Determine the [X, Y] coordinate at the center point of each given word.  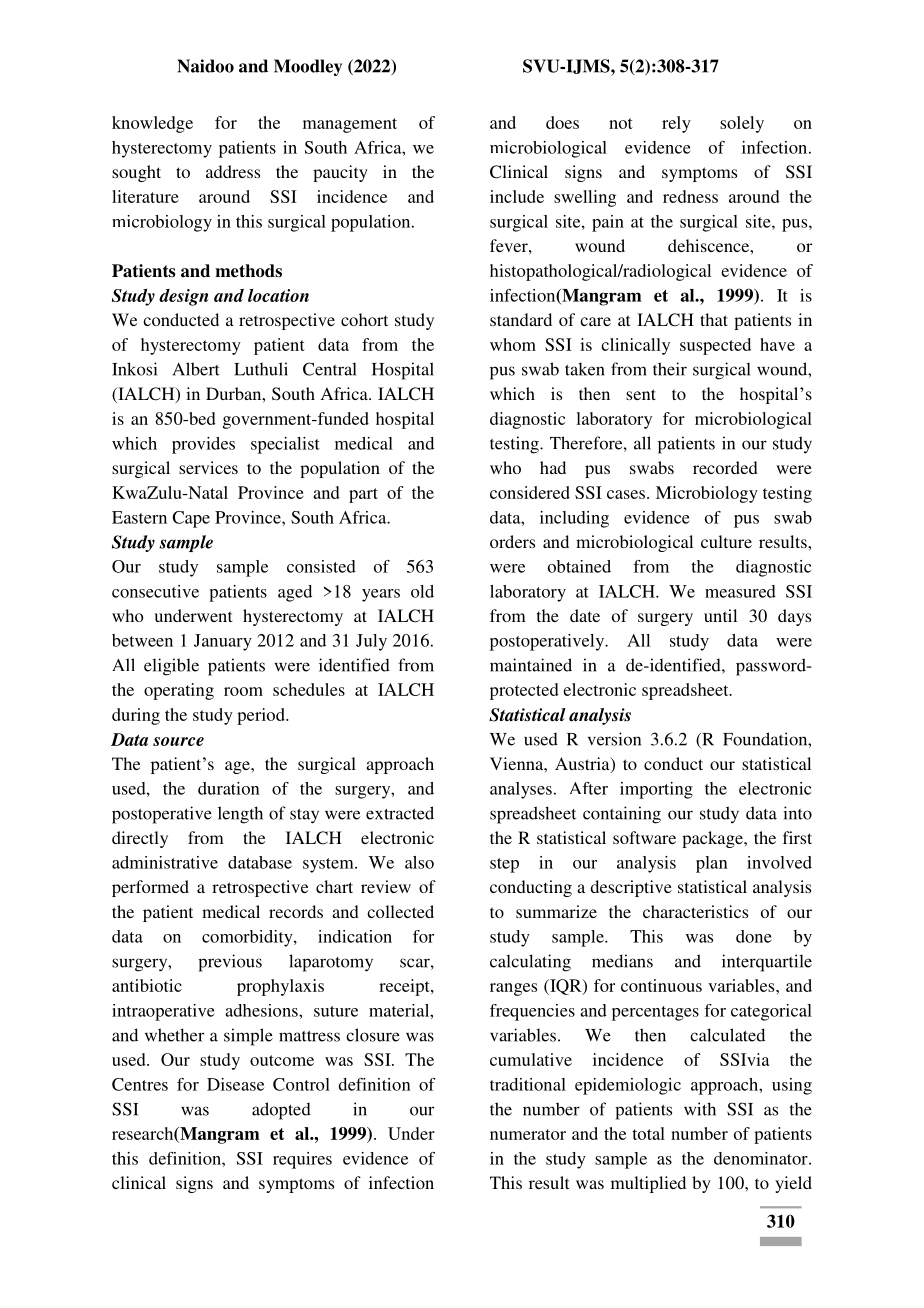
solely [742, 124]
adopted [281, 1111]
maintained [531, 665]
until [720, 615]
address [233, 171]
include [517, 196]
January [223, 642]
